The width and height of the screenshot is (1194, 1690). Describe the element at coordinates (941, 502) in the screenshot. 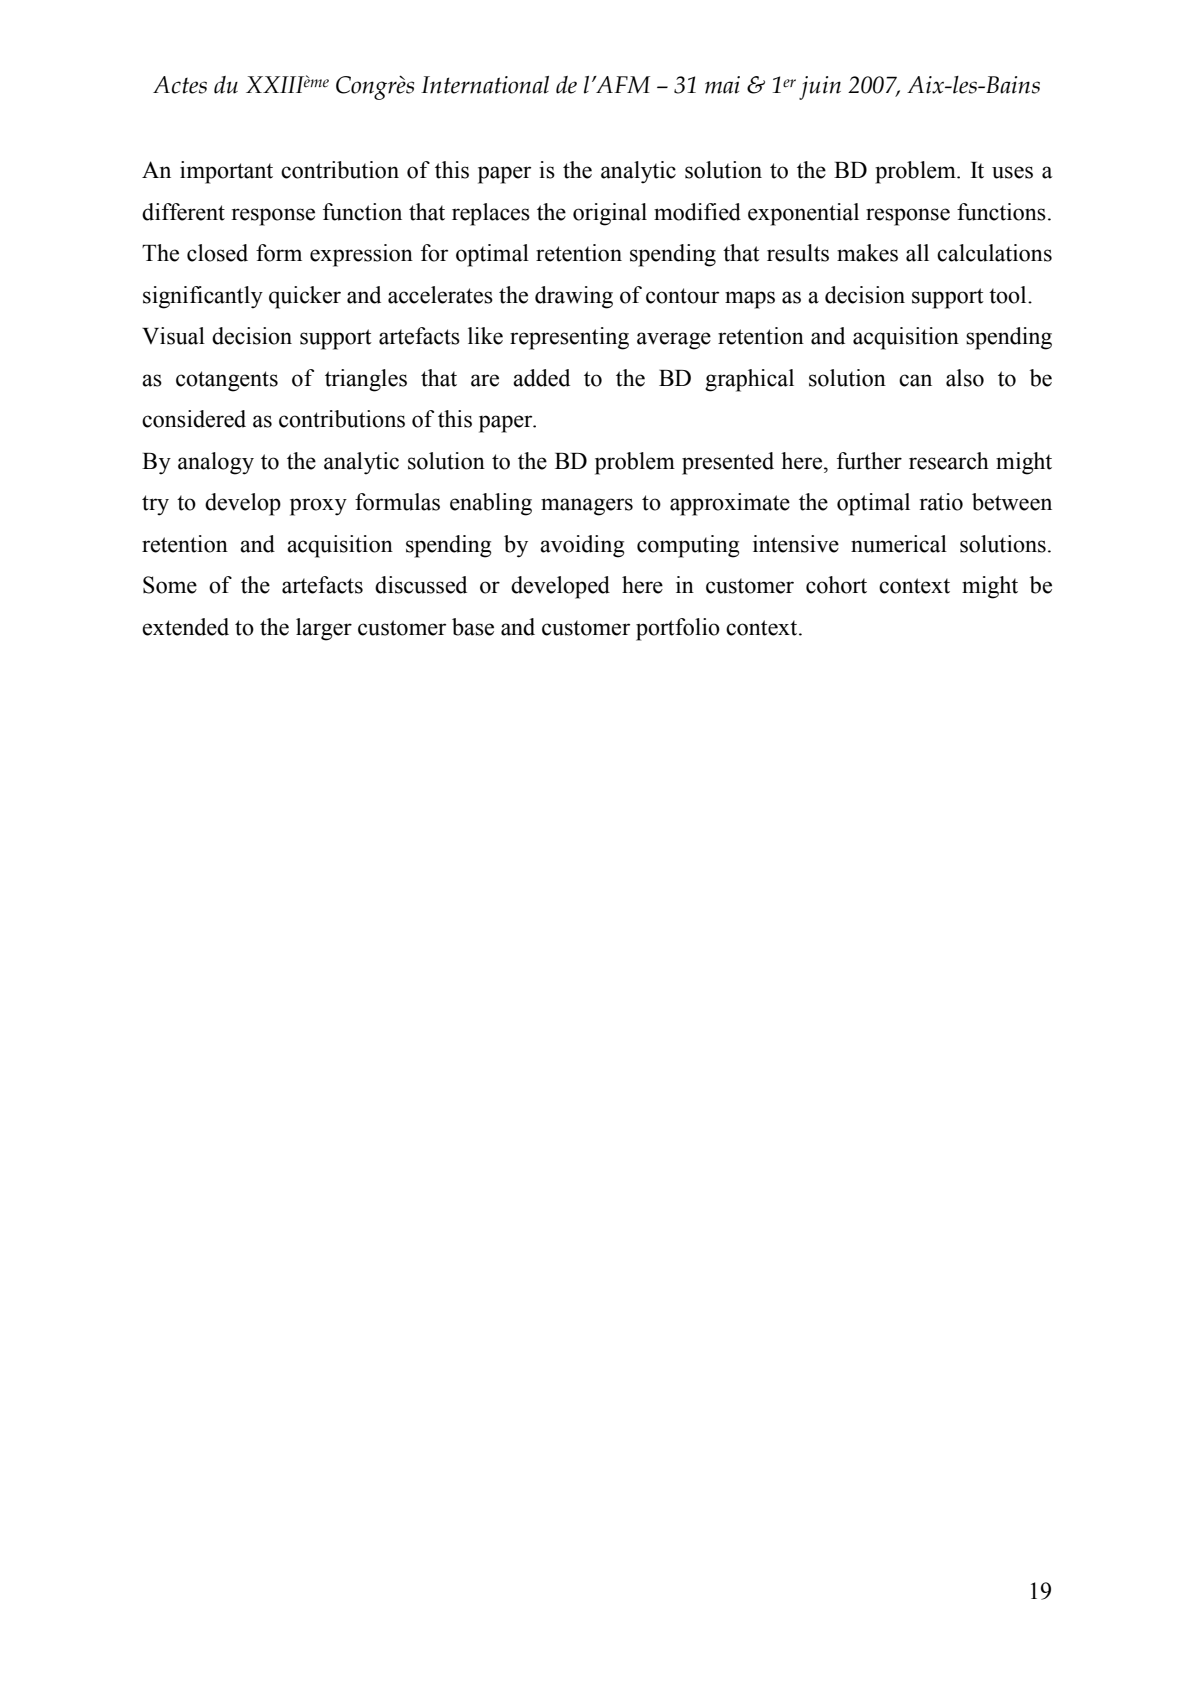

I see `ratio` at that location.
